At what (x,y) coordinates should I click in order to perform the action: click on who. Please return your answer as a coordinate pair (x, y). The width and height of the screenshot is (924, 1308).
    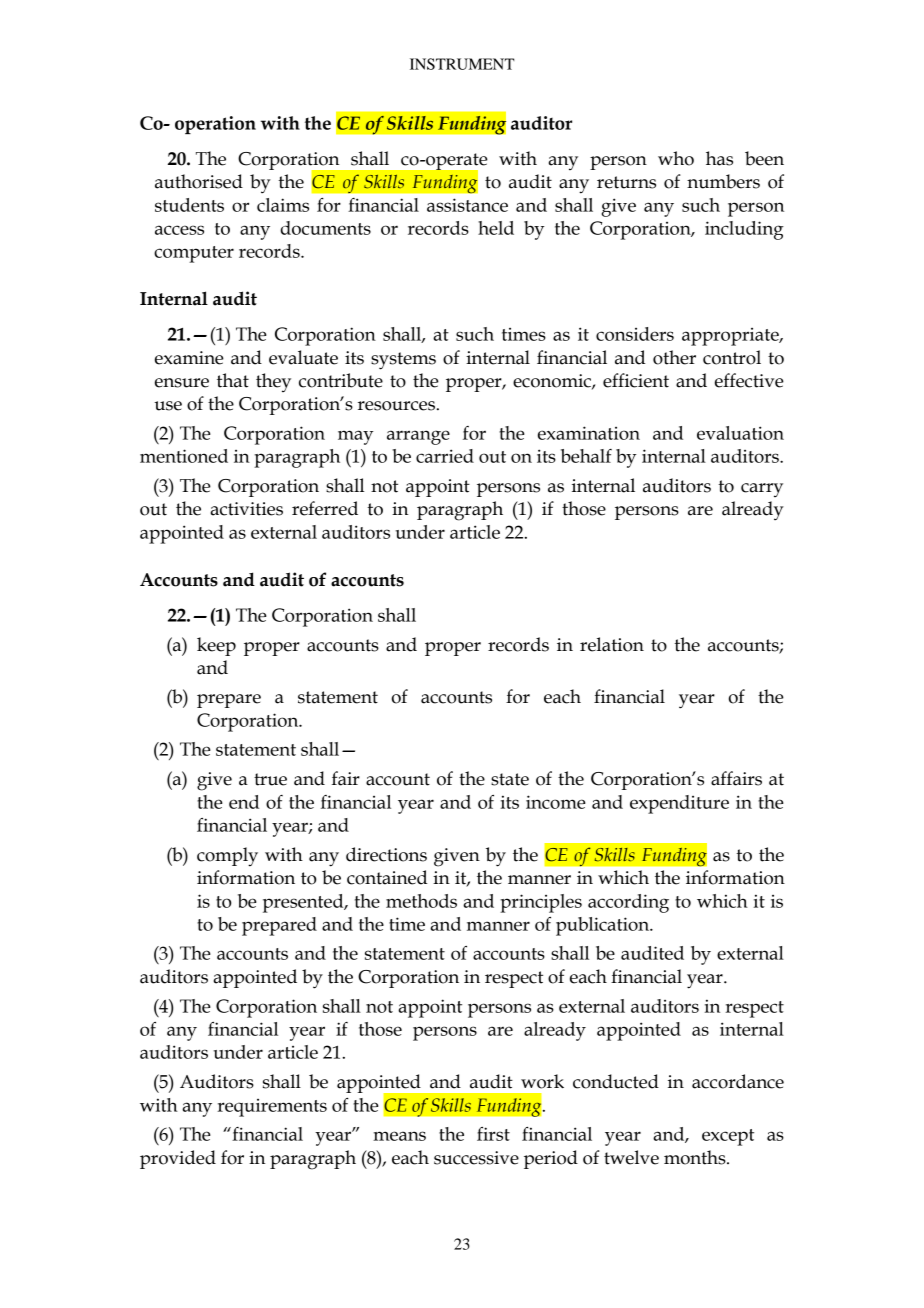
    Looking at the image, I should click on (676, 158).
